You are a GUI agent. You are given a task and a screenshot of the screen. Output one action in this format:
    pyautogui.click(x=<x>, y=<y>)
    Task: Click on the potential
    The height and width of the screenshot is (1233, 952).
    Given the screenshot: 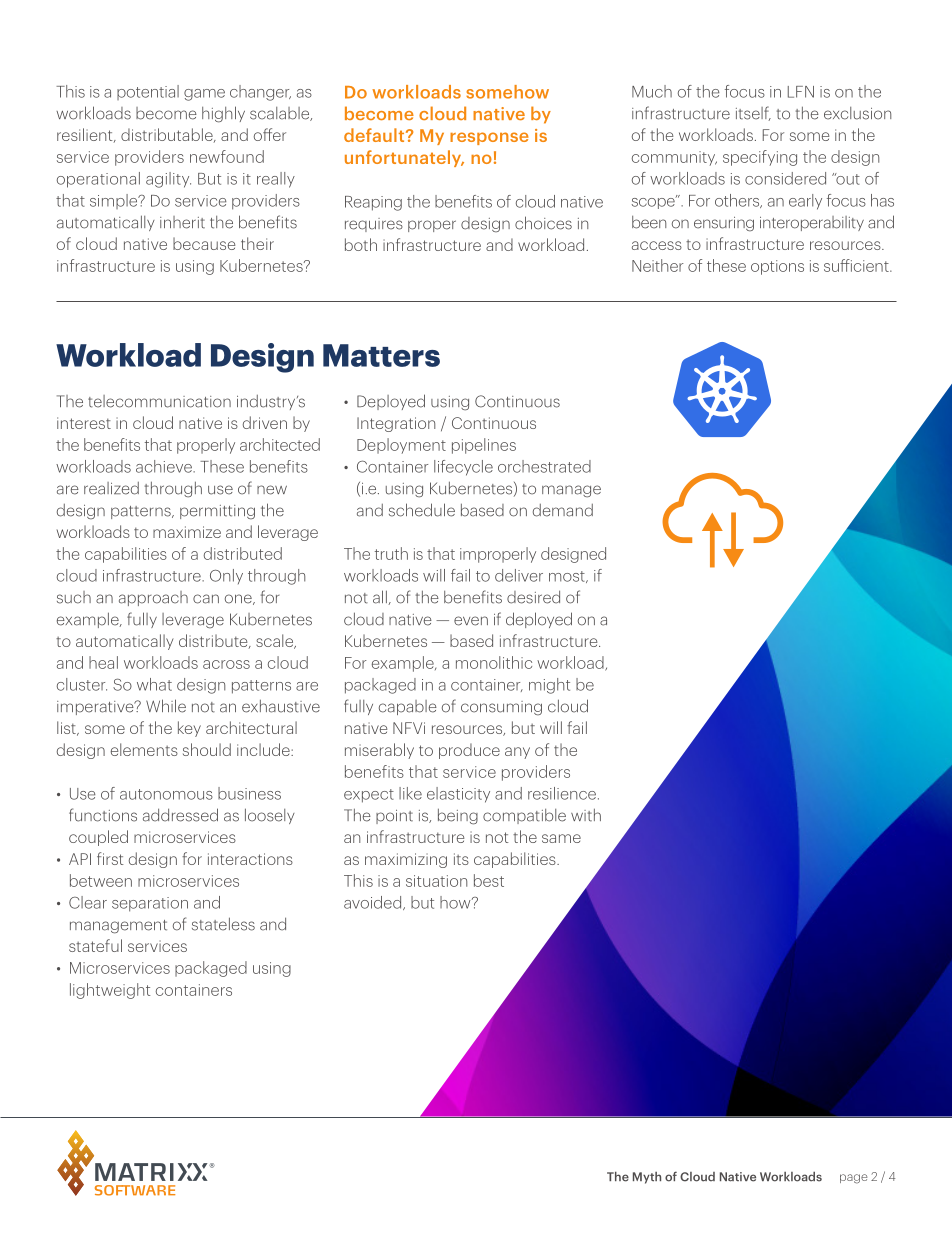 What is the action you would take?
    pyautogui.click(x=148, y=92)
